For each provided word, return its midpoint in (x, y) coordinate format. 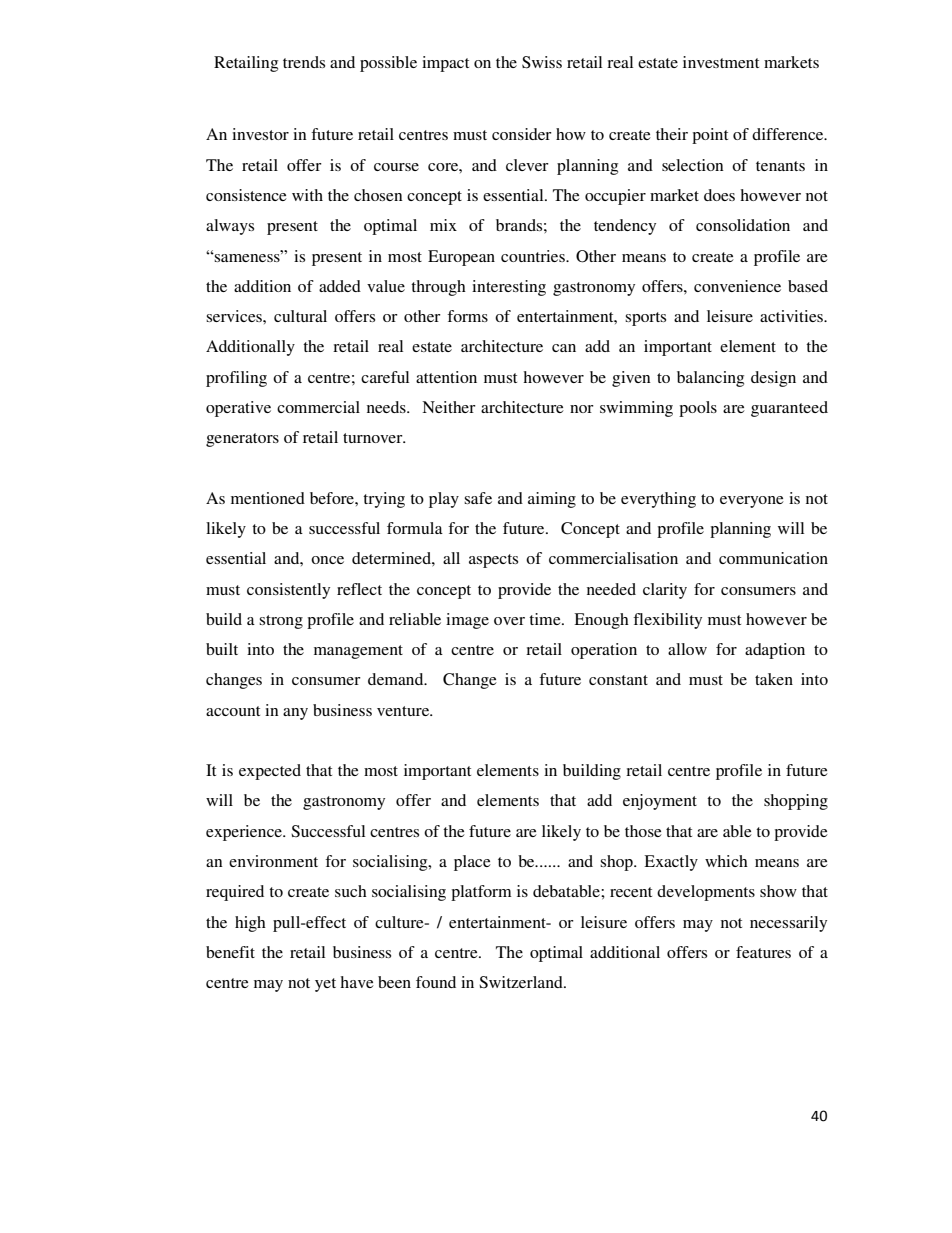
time (546, 619)
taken (774, 679)
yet (325, 985)
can (564, 348)
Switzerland (522, 982)
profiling (236, 379)
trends (304, 62)
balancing (710, 379)
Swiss (542, 62)
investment (721, 62)
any (295, 714)
